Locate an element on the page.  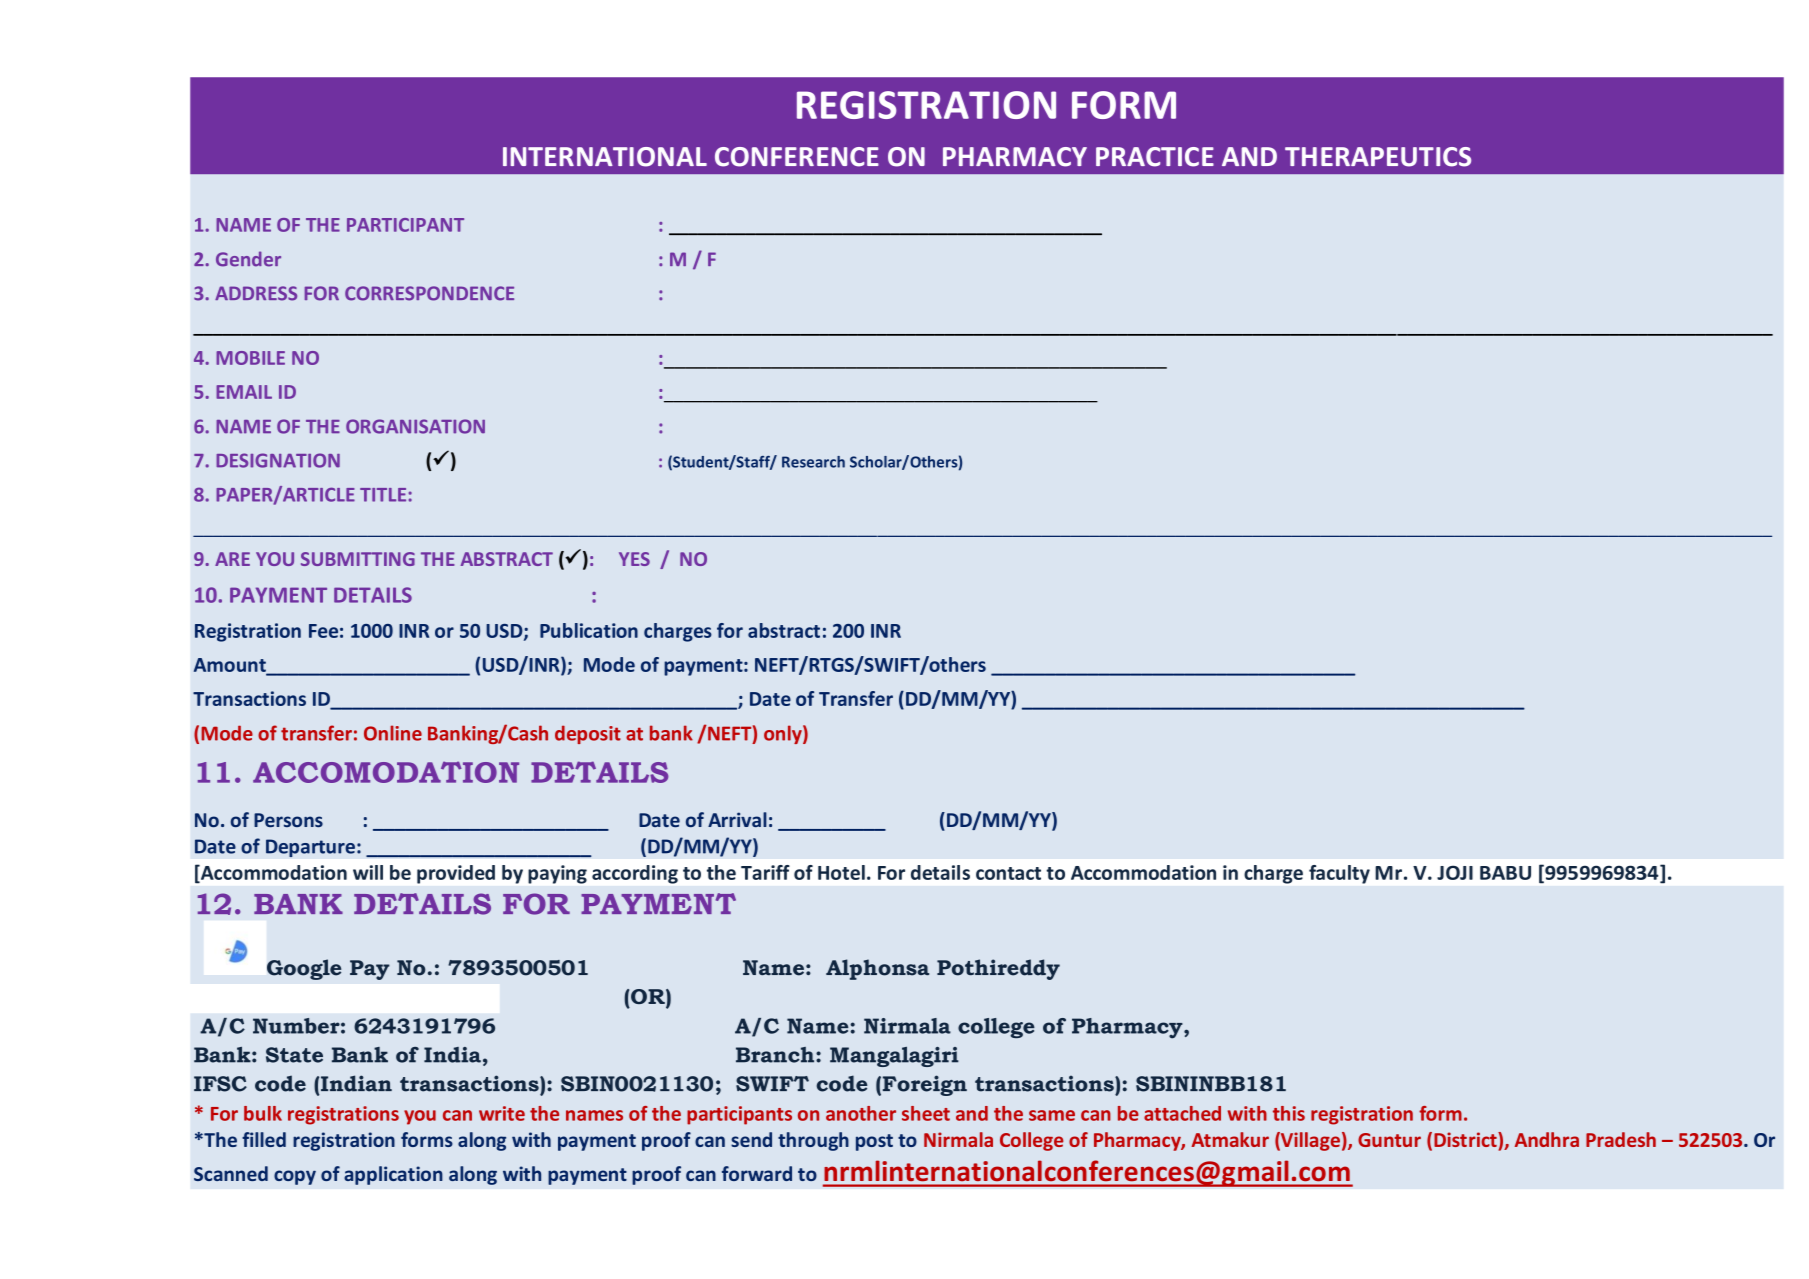
Gender is located at coordinates (248, 259).
